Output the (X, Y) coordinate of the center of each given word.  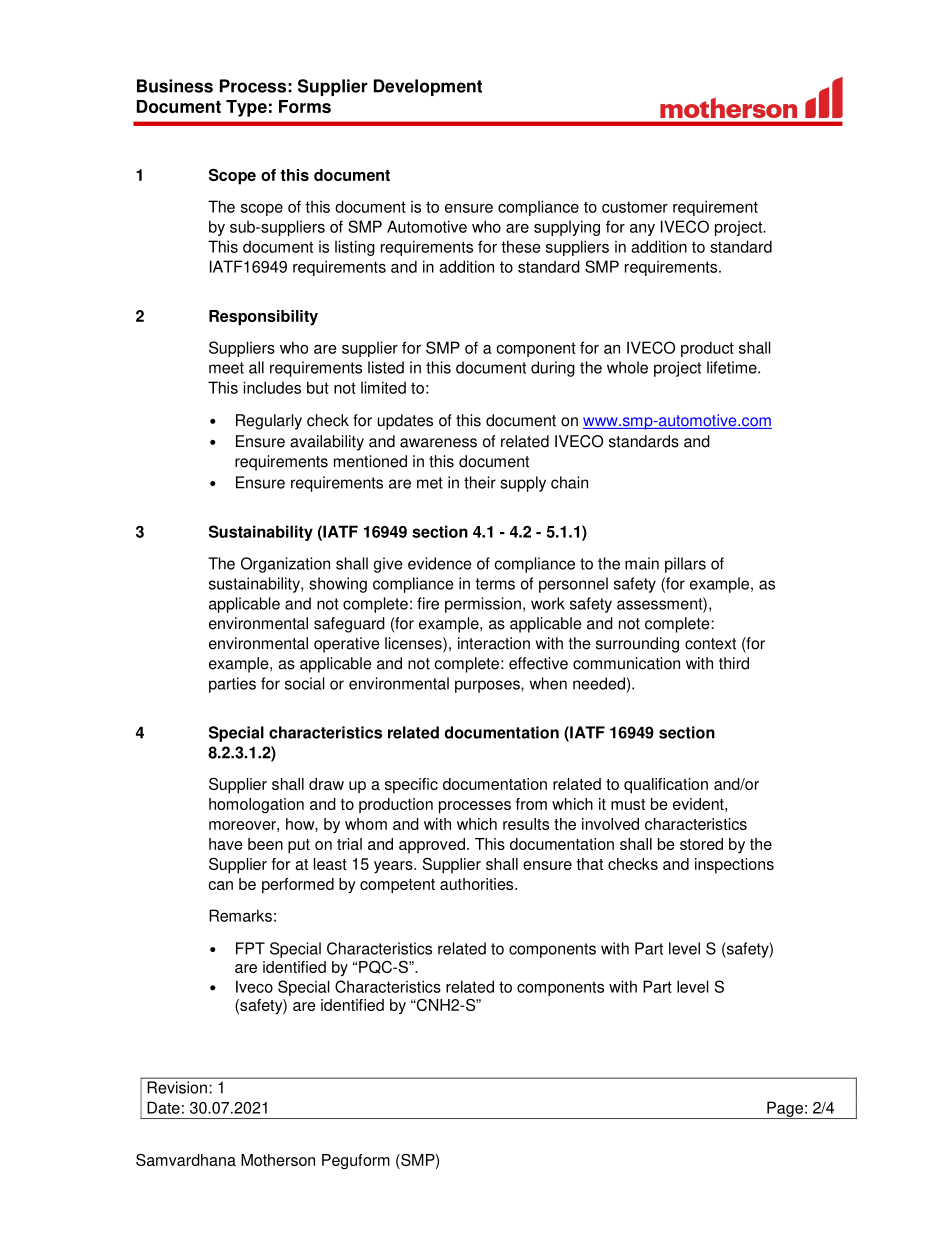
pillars (685, 565)
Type (246, 108)
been (265, 844)
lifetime (733, 367)
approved (432, 845)
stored (701, 844)
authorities (478, 884)
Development (428, 87)
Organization (285, 565)
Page (785, 1110)
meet (226, 368)
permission (483, 605)
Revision (177, 1087)
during (553, 369)
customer (635, 207)
